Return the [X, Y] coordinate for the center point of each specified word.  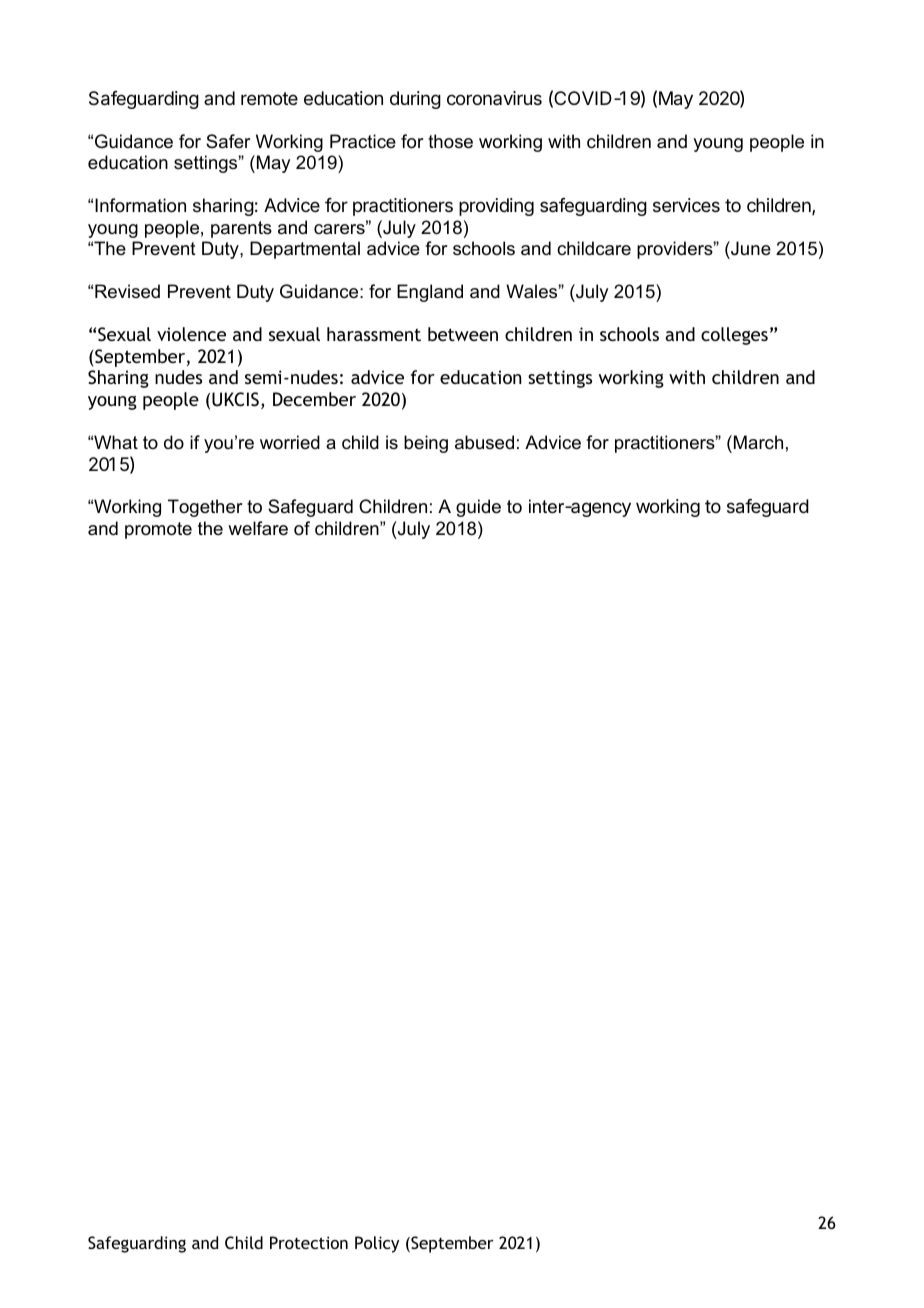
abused [484, 442]
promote [158, 530]
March [758, 442]
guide [478, 508]
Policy [377, 1244]
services [686, 205]
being [426, 444]
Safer [228, 141]
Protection [309, 1242]
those [450, 141]
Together [205, 508]
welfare [258, 528]
